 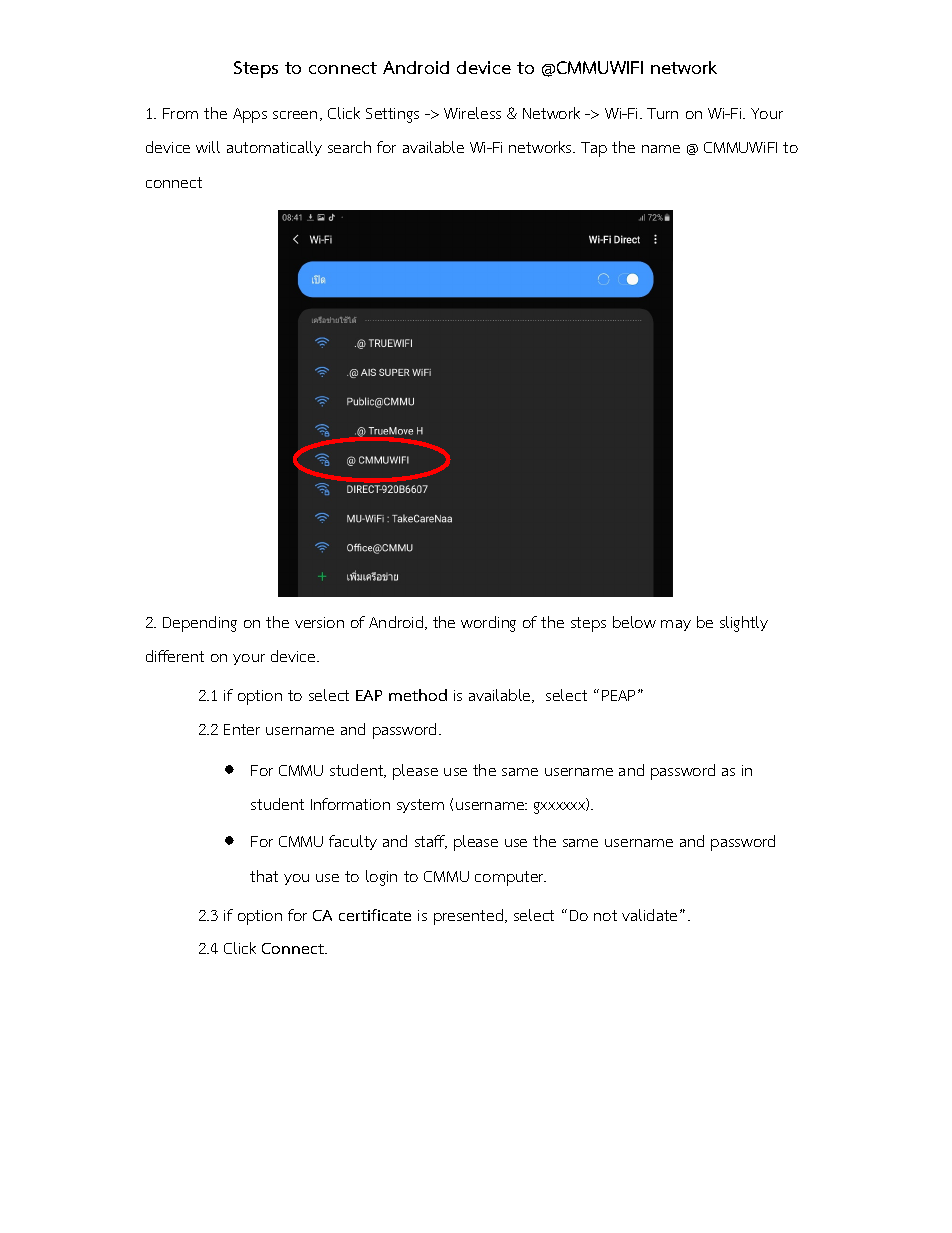 What do you see at coordinates (175, 656) in the screenshot?
I see `different` at bounding box center [175, 656].
